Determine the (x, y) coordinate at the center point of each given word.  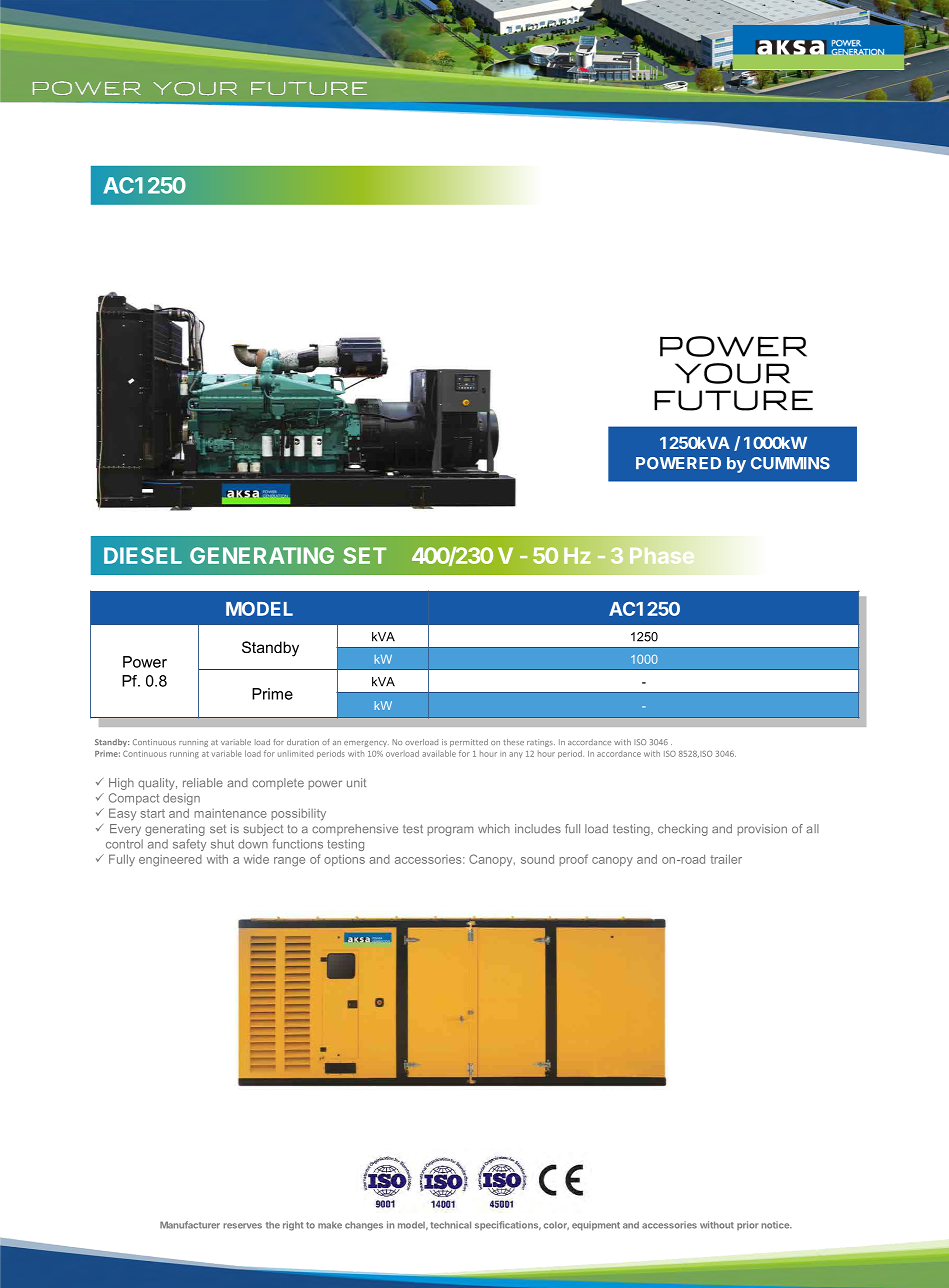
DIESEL (143, 555)
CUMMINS (790, 463)
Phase (662, 555)
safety (189, 845)
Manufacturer (190, 1225)
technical (450, 1225)
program (450, 831)
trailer (726, 859)
